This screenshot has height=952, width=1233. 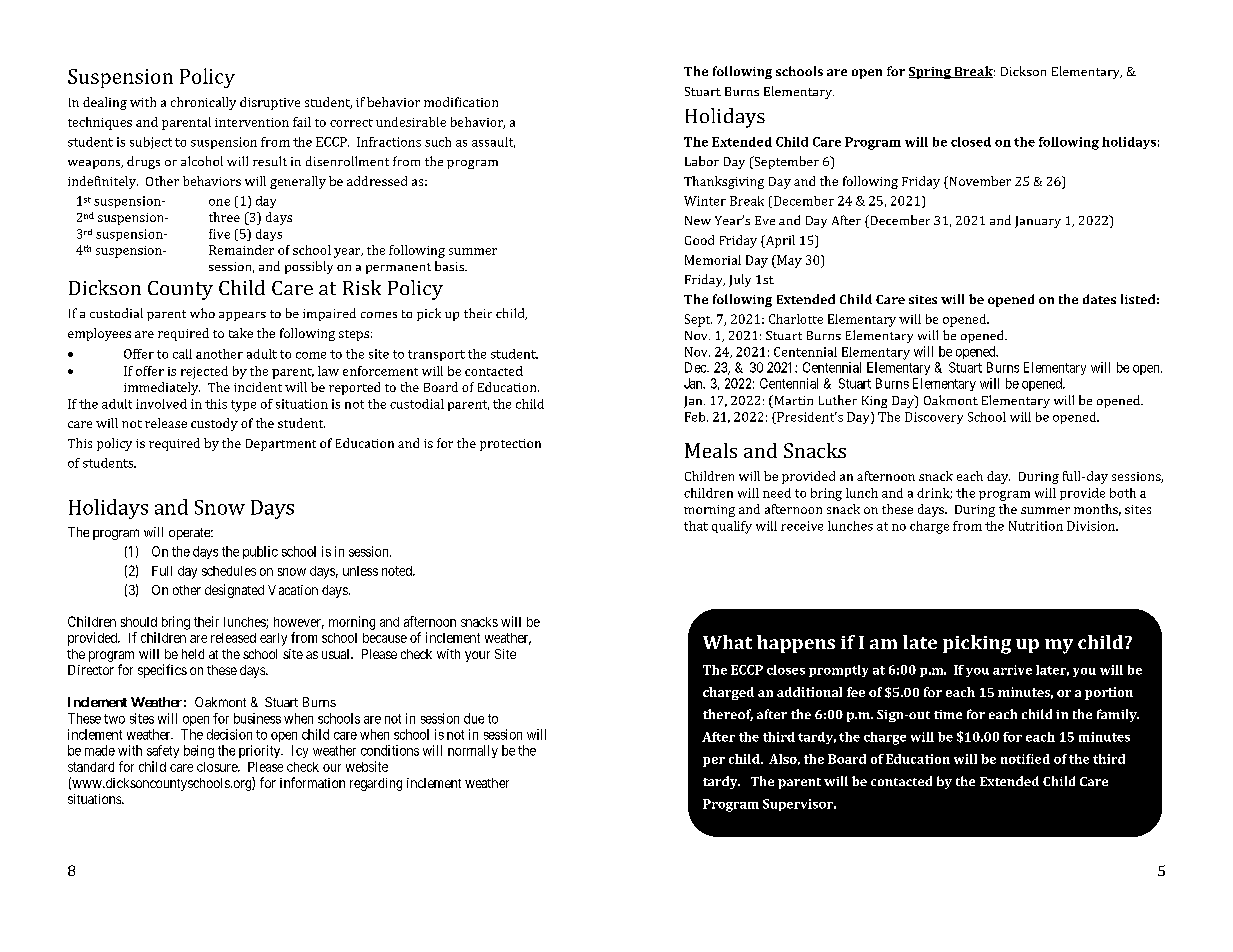 I want to click on modification, so click(x=461, y=102).
